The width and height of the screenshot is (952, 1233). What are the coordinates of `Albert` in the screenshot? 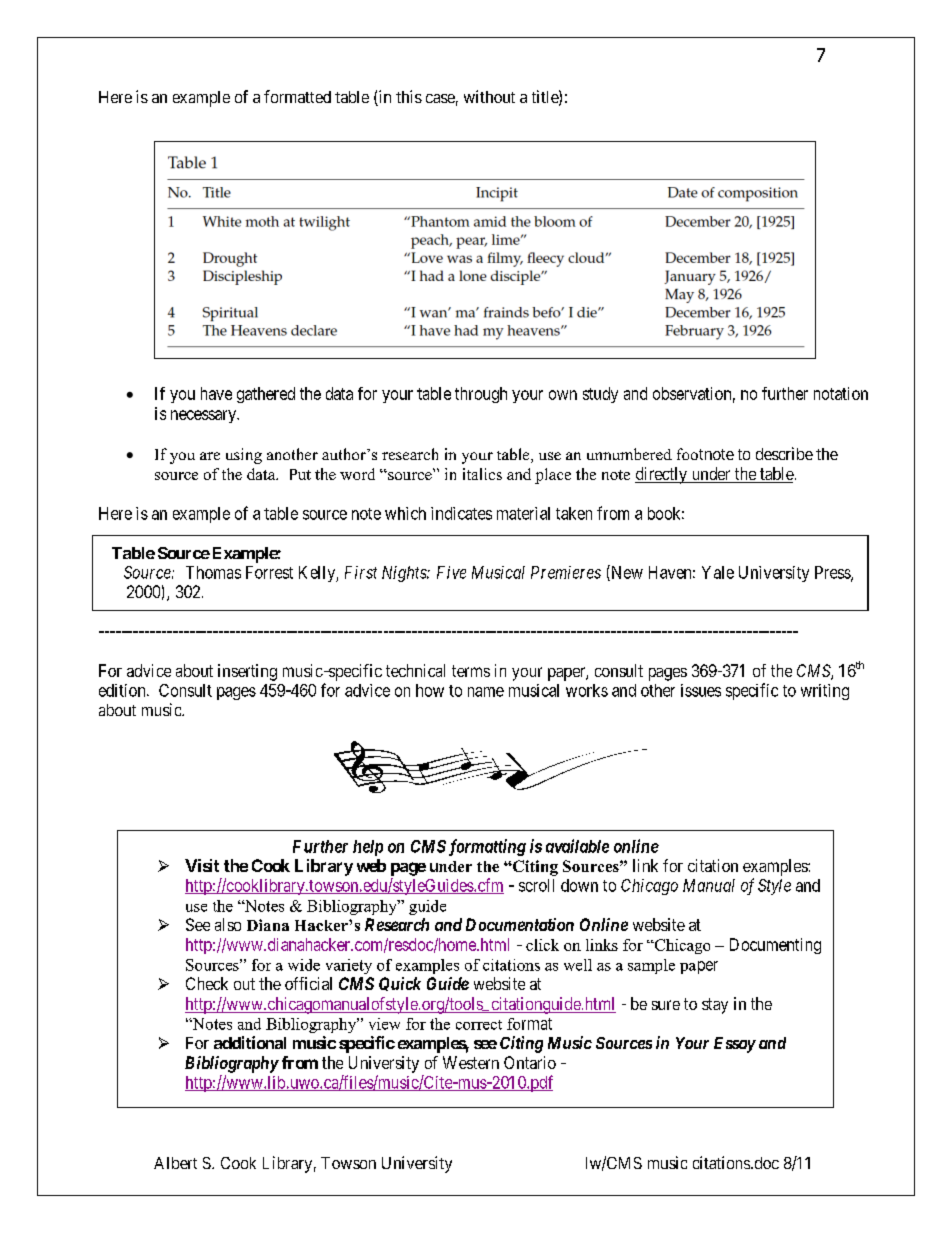 It's located at (175, 1163).
